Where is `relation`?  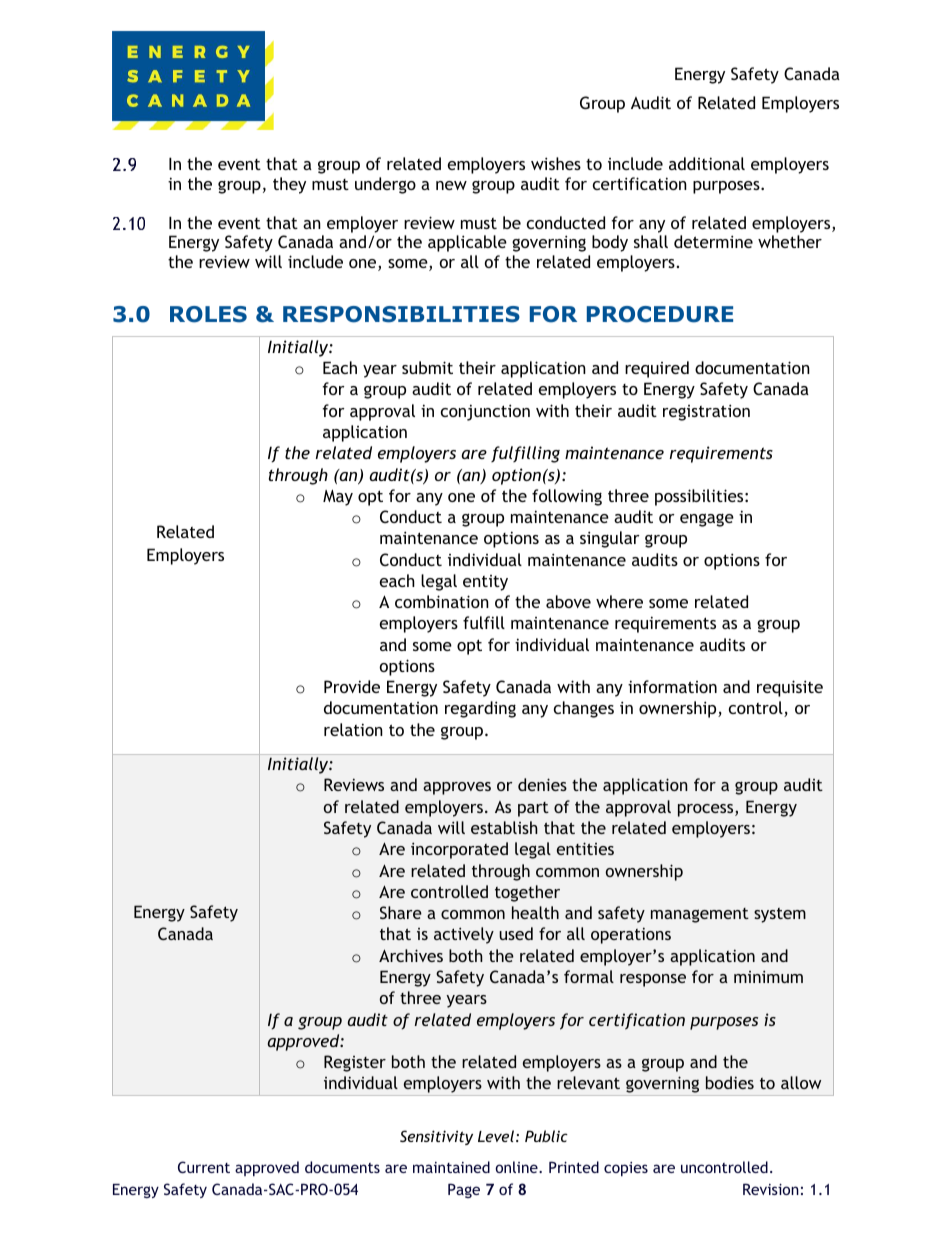 relation is located at coordinates (353, 729).
